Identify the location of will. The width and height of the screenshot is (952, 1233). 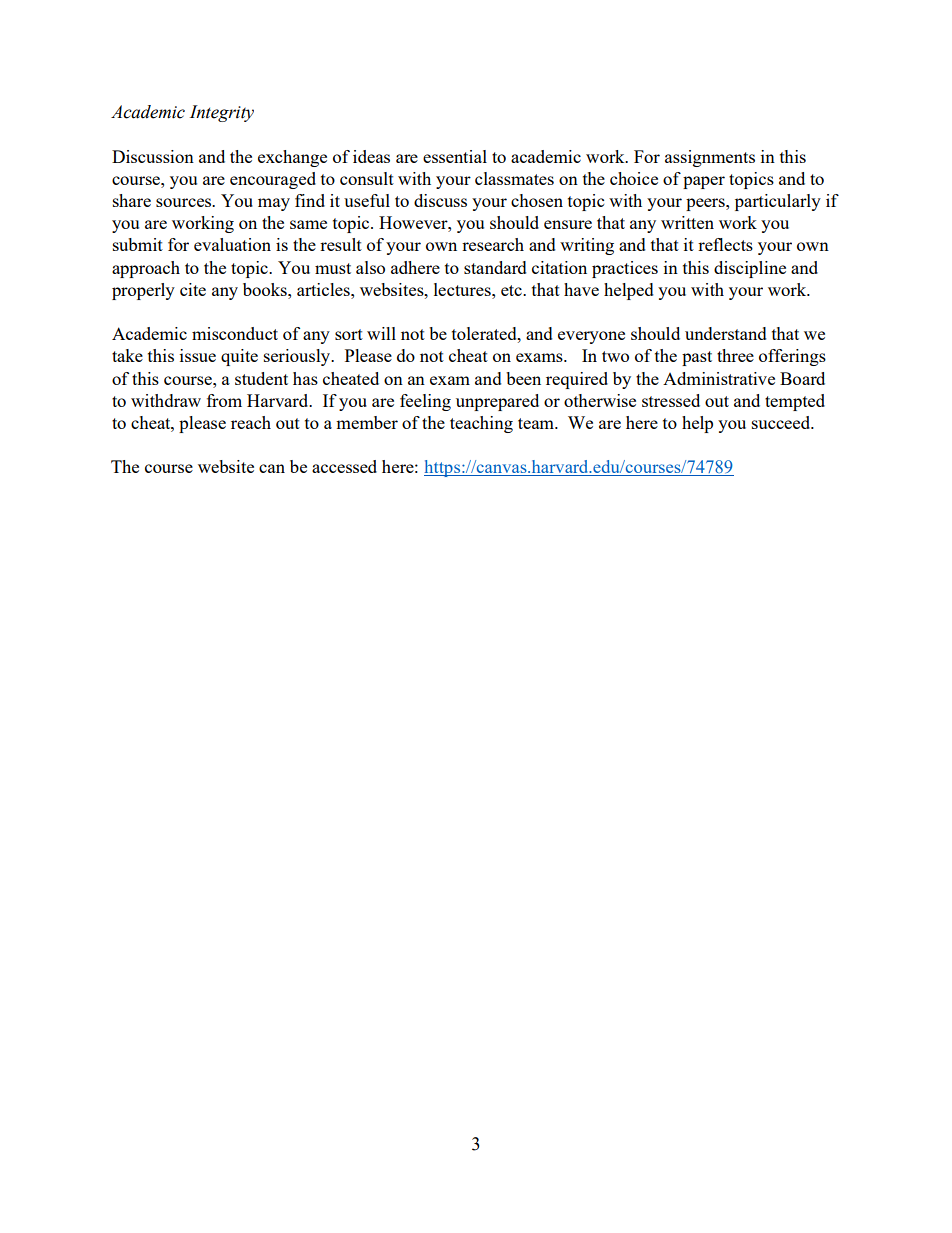
(381, 333).
